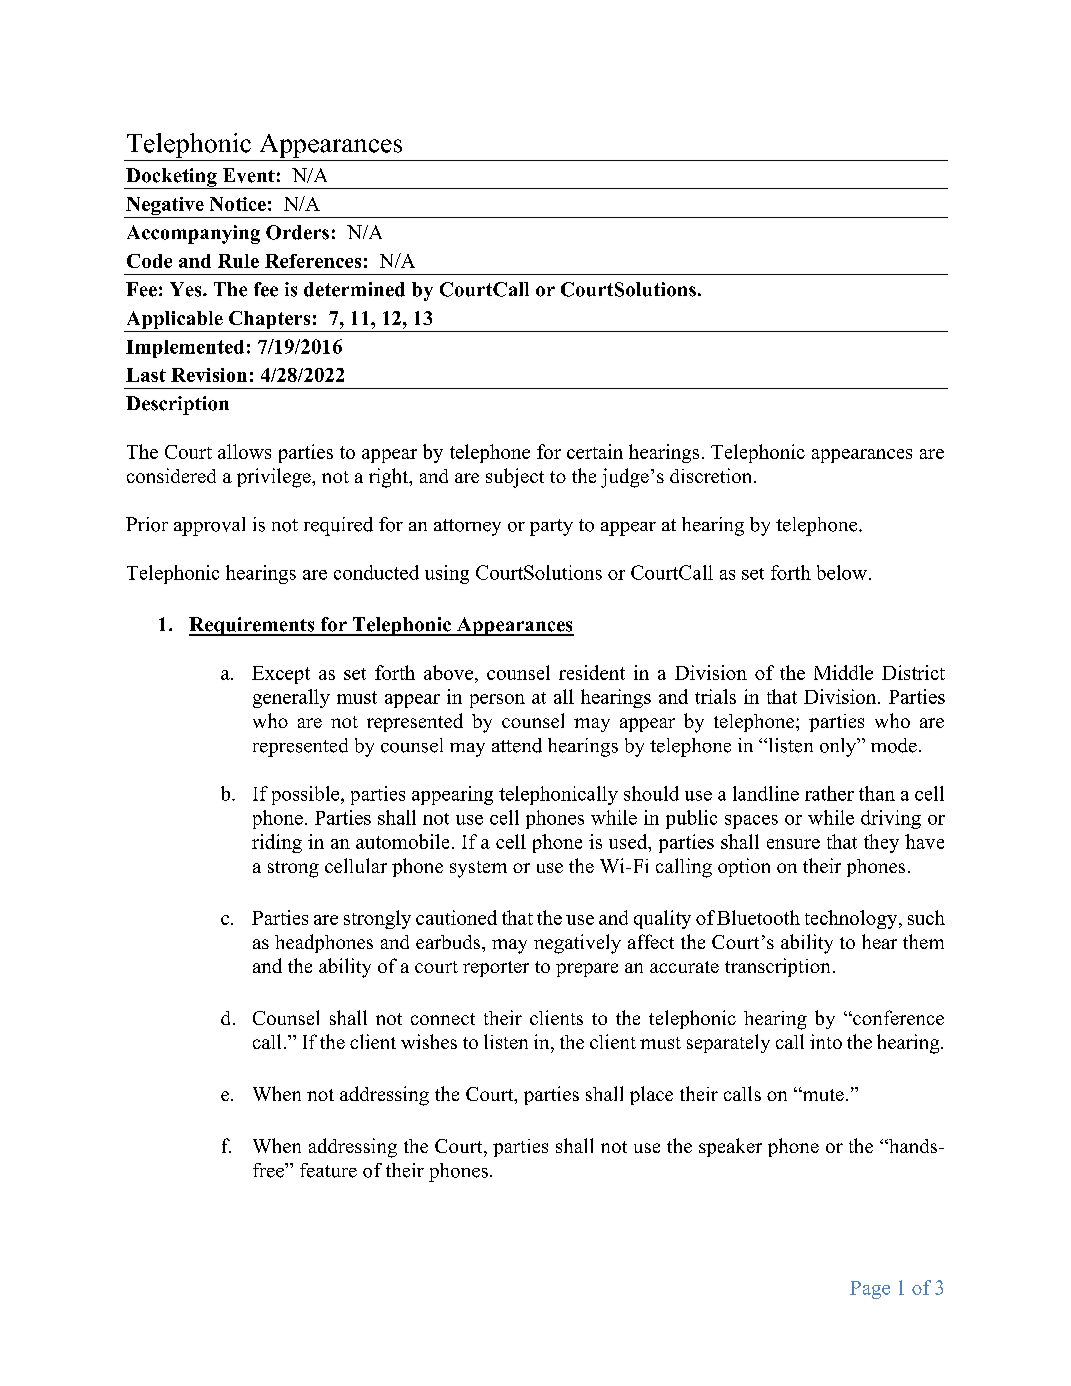 The height and width of the screenshot is (1386, 1071). I want to click on Notice, so click(238, 204).
